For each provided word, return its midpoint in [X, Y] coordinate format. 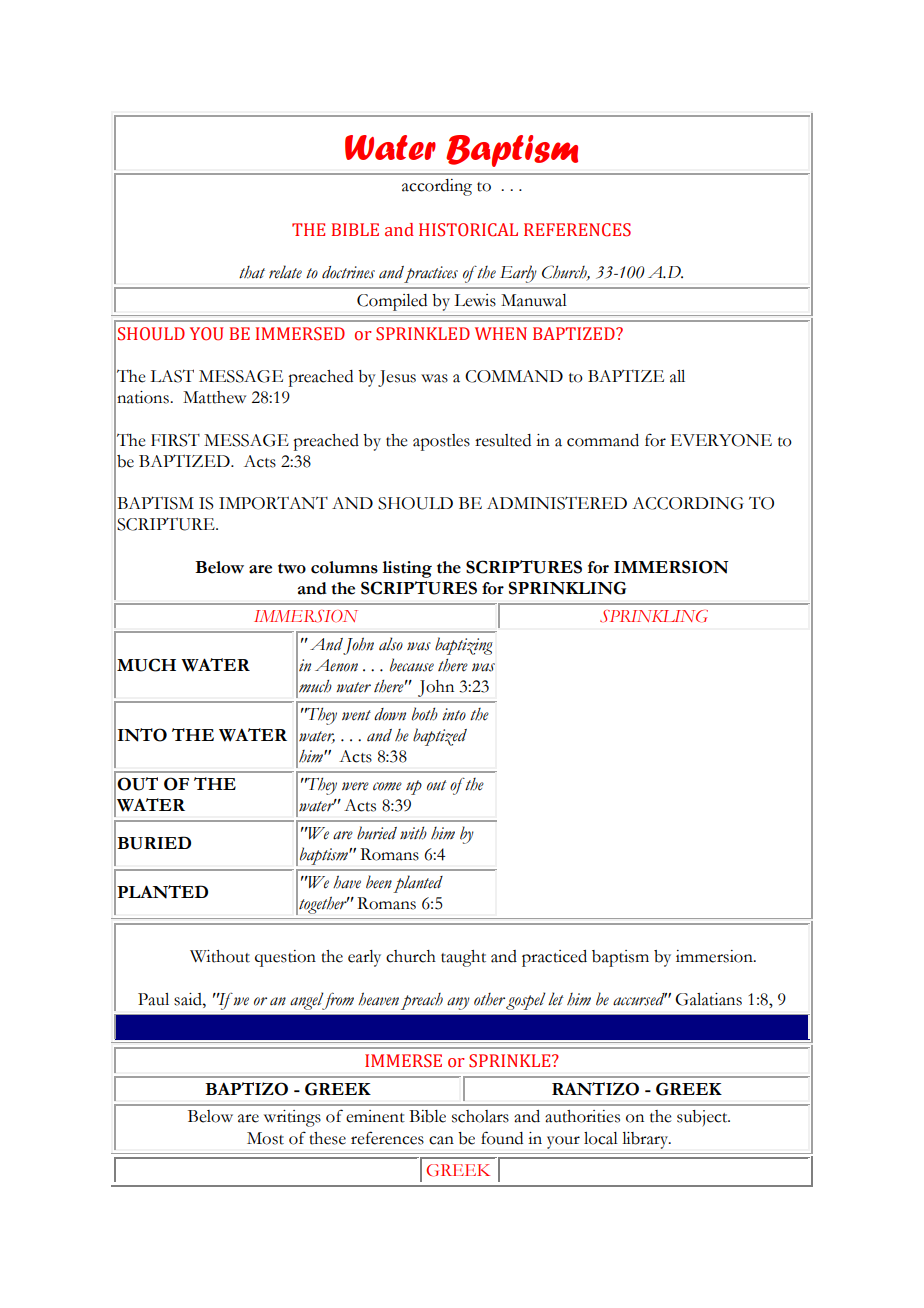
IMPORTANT [273, 503]
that [252, 272]
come [387, 786]
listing [407, 569]
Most [265, 1138]
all [677, 376]
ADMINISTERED [557, 503]
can [441, 1140]
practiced [554, 958]
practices [431, 274]
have [347, 882]
